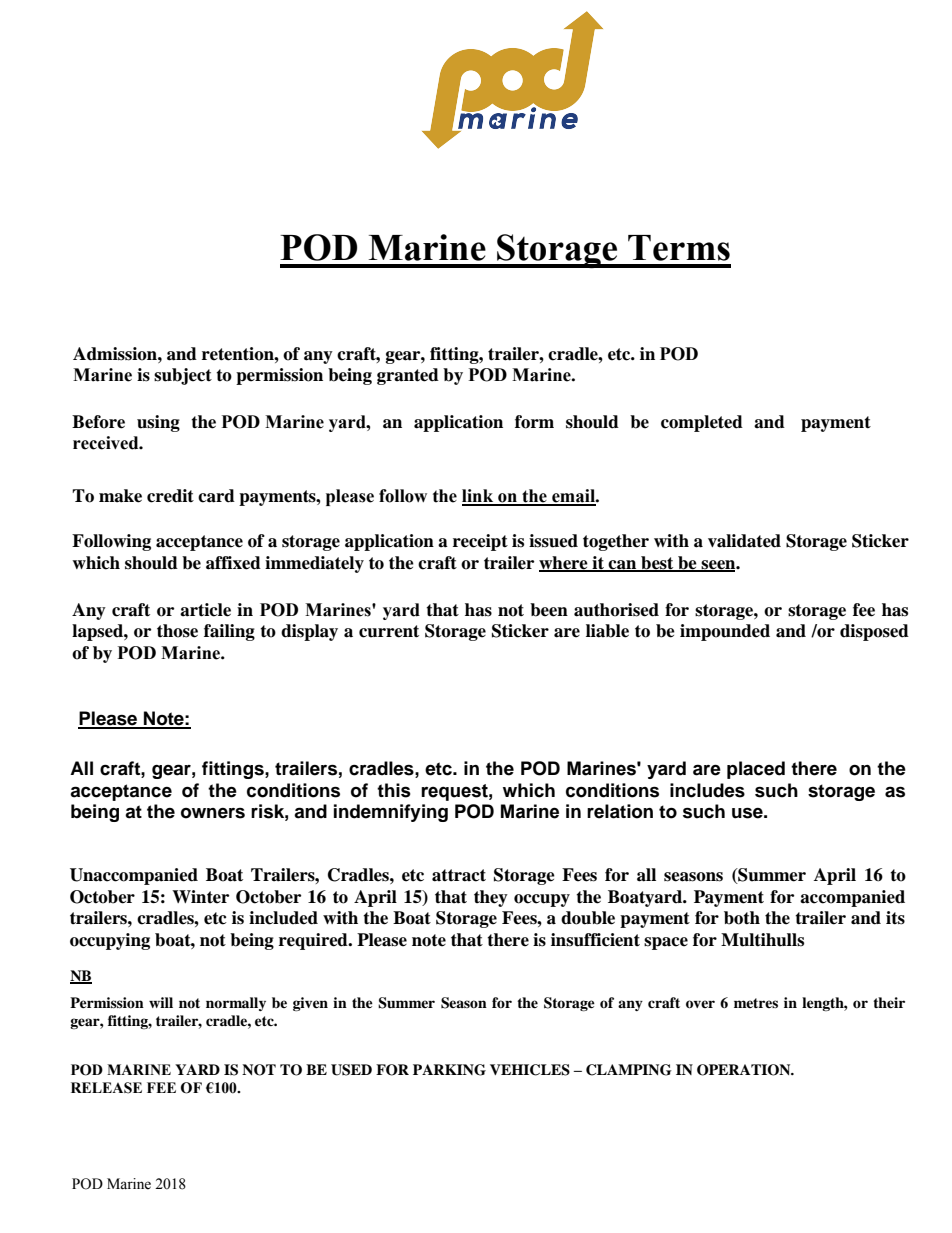  What do you see at coordinates (213, 813) in the screenshot?
I see `owners` at bounding box center [213, 813].
